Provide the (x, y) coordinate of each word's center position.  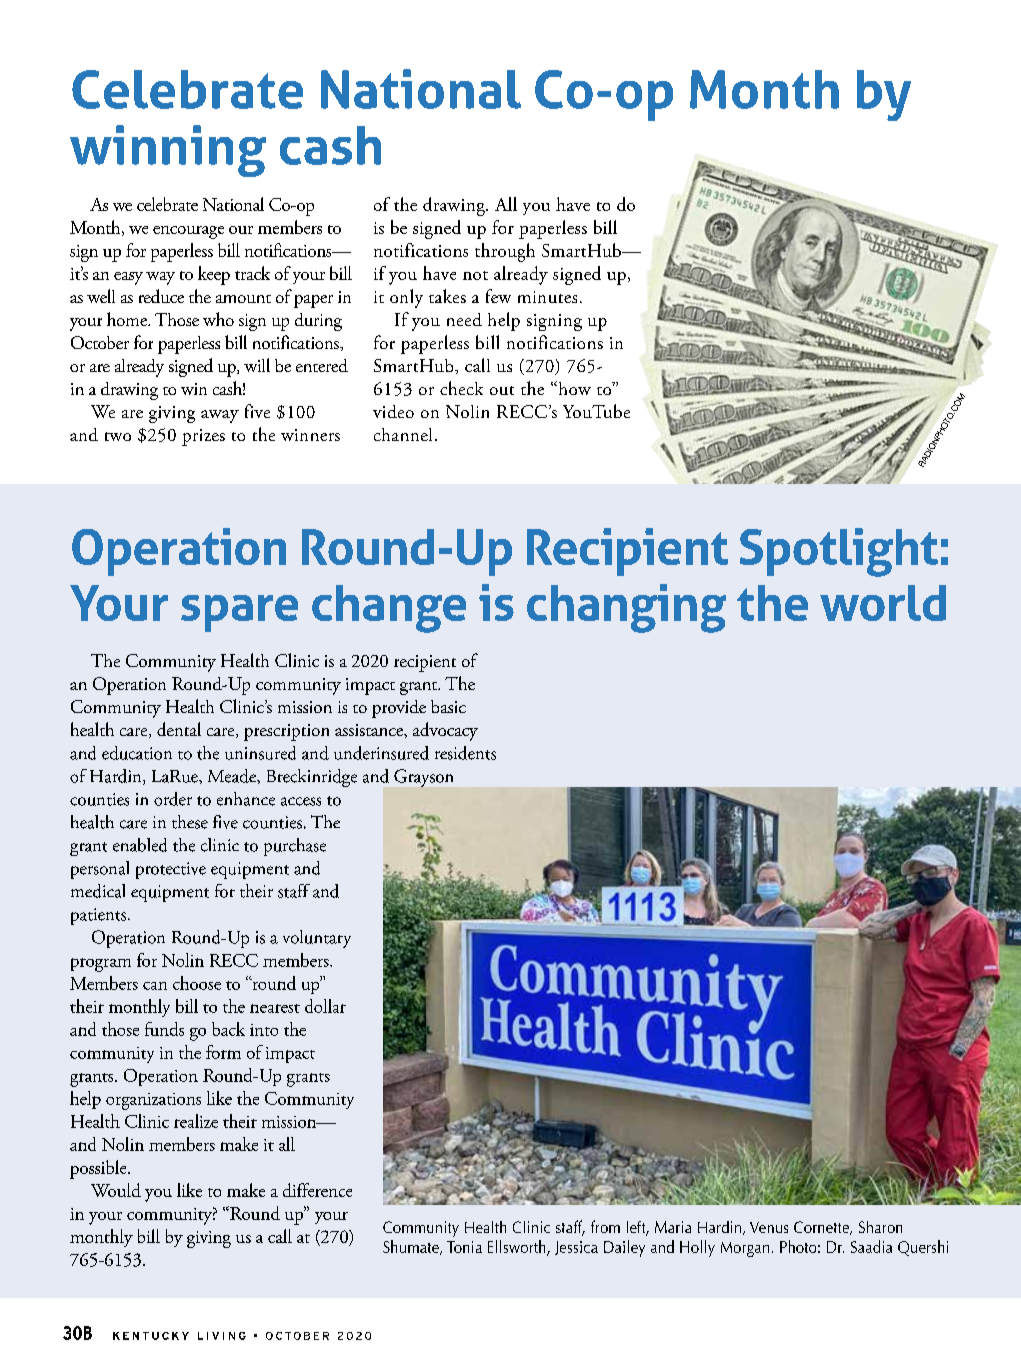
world (883, 603)
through (505, 252)
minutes (547, 297)
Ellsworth (518, 1247)
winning (168, 151)
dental (179, 729)
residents (465, 753)
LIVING (222, 1336)
